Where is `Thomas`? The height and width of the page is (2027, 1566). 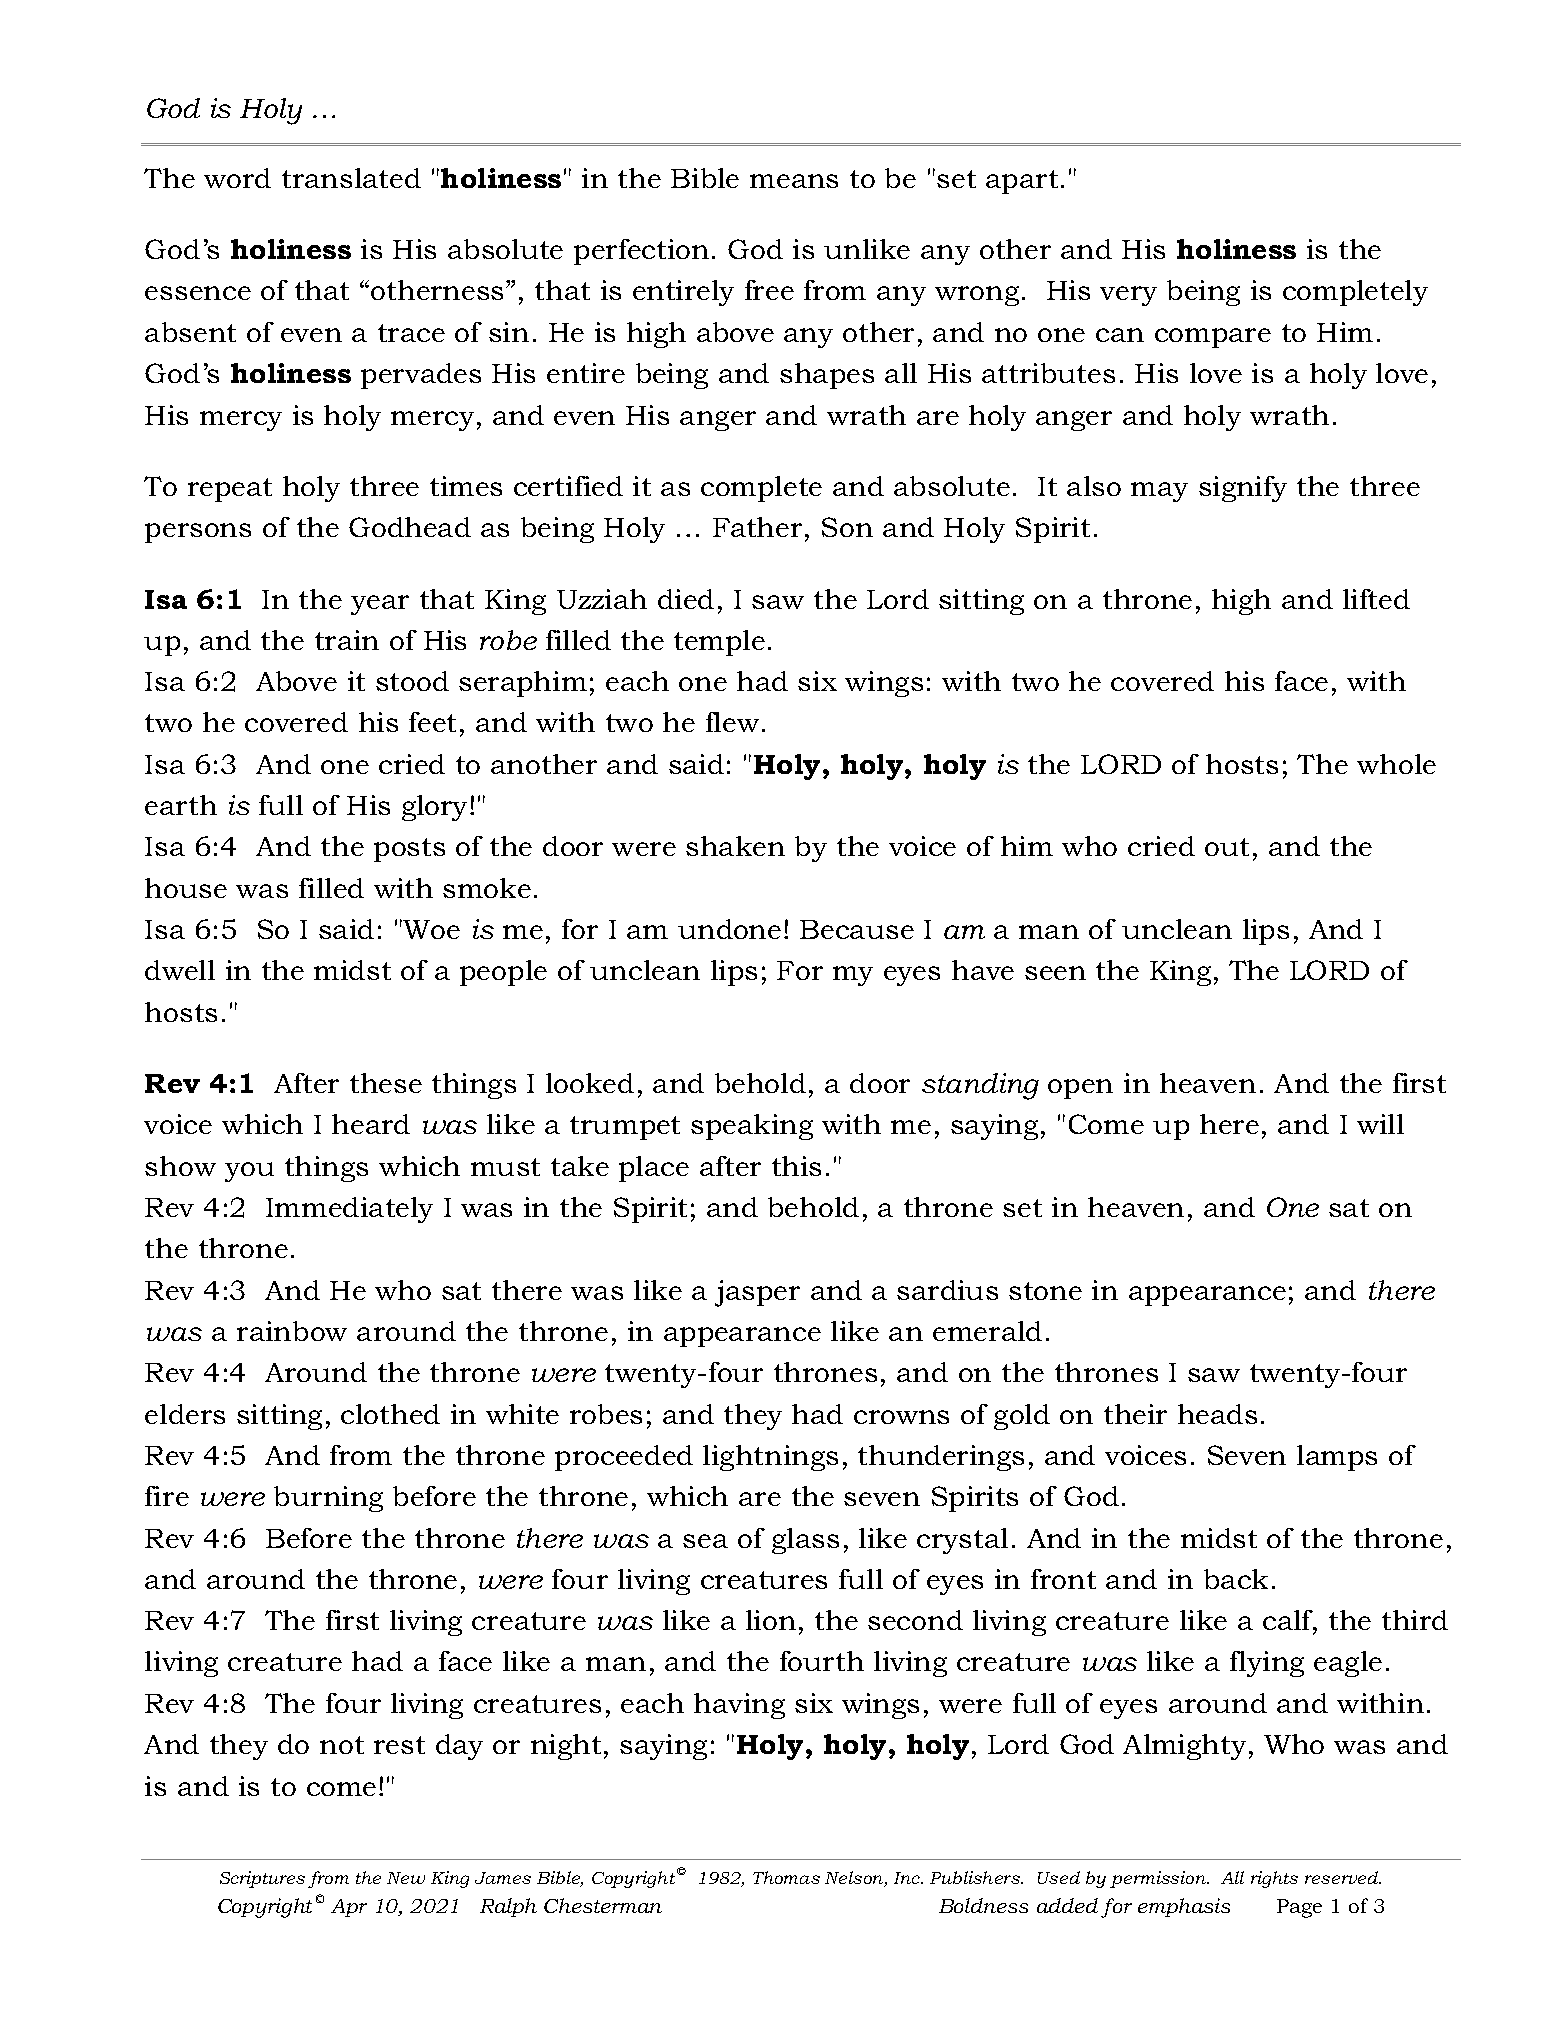
Thomas is located at coordinates (786, 1877).
